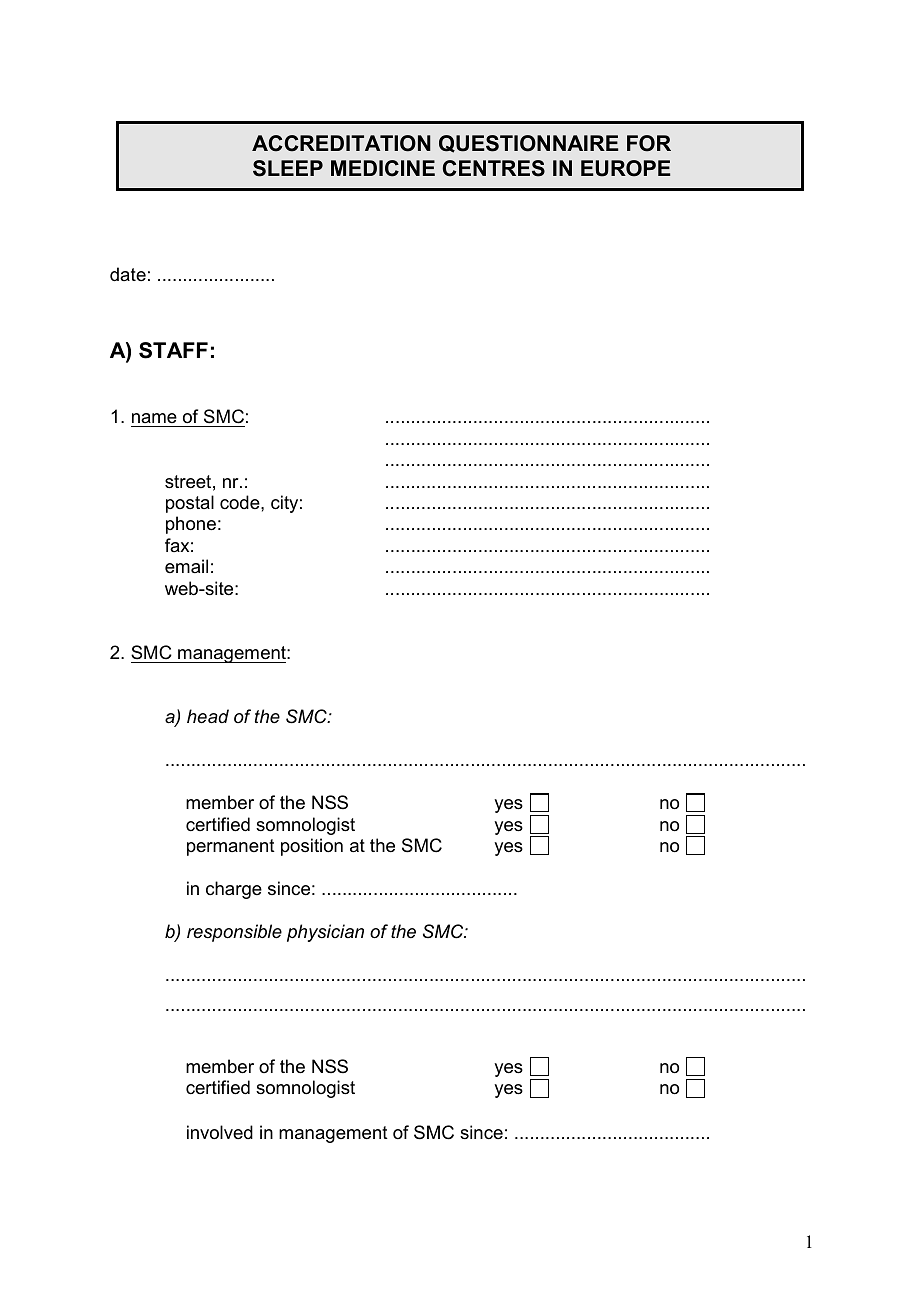 The height and width of the screenshot is (1308, 924). Describe the element at coordinates (325, 933) in the screenshot. I see `physician` at that location.
